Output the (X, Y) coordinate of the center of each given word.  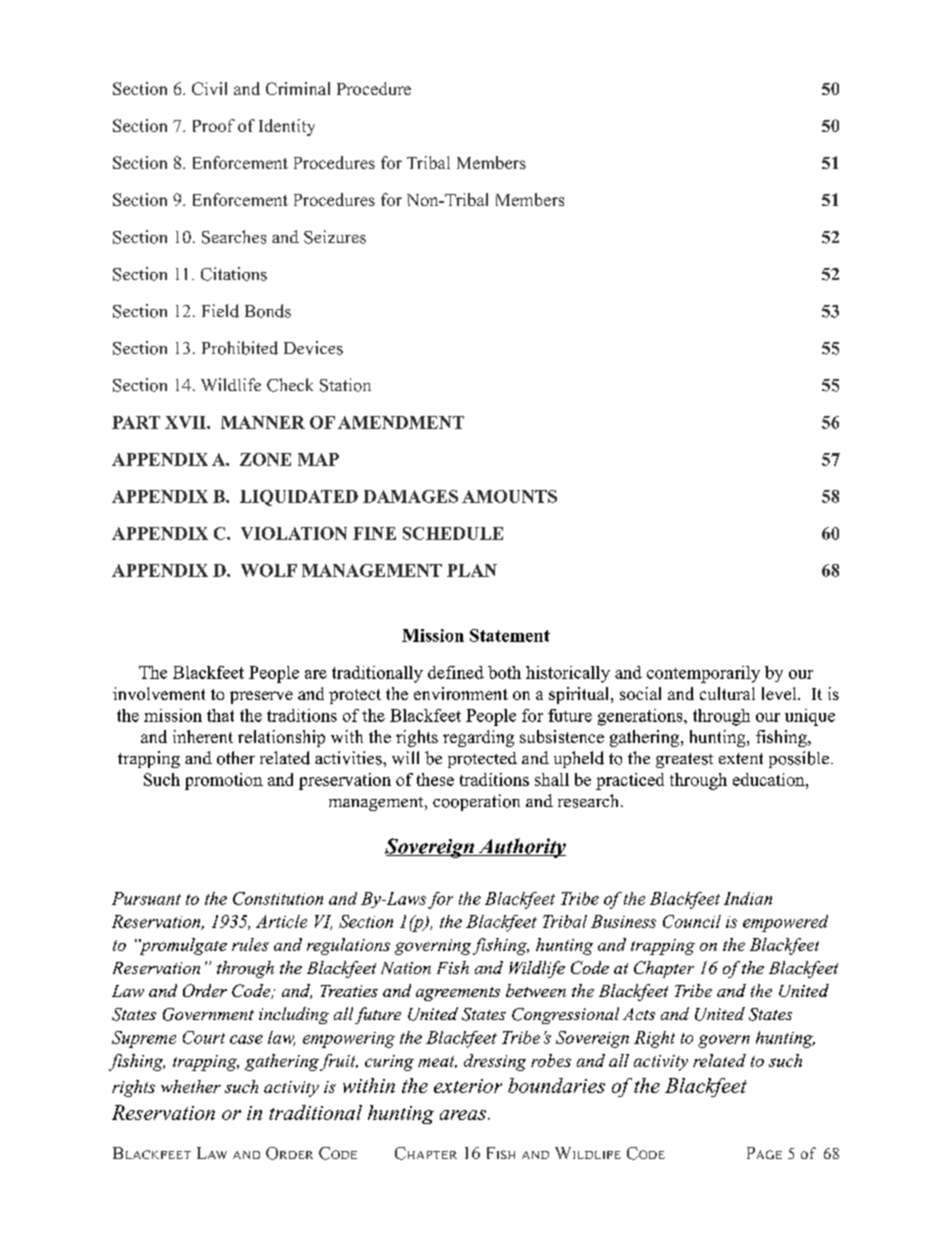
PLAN (472, 570)
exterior (468, 1086)
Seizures (335, 237)
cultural (727, 693)
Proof (214, 125)
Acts (639, 1014)
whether (191, 1086)
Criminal (298, 88)
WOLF (269, 570)
